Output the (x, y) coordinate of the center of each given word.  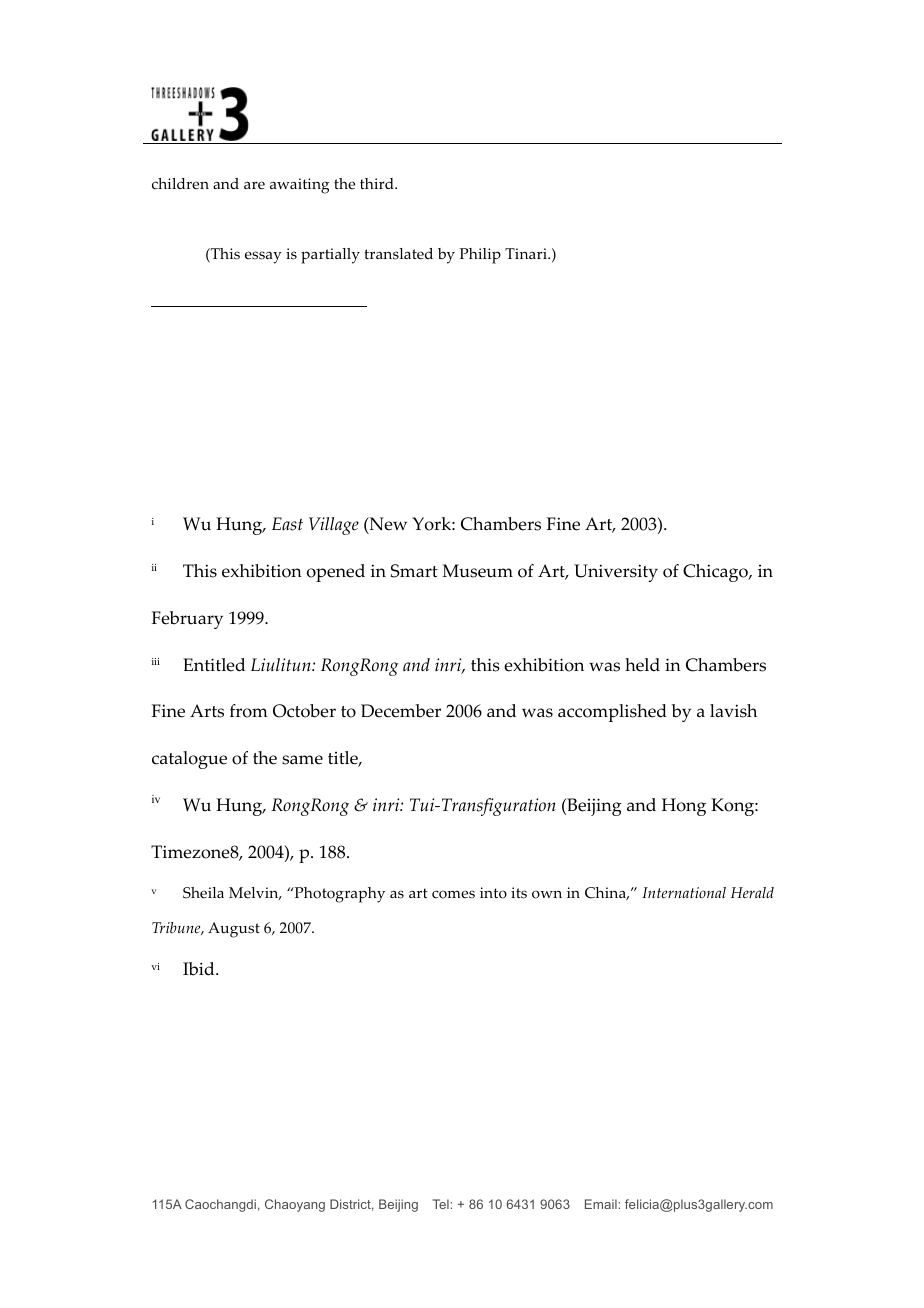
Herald (752, 892)
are (254, 185)
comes (453, 894)
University (616, 573)
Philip (480, 256)
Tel (442, 1204)
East (287, 524)
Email (602, 1204)
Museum (477, 571)
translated (398, 254)
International (684, 893)
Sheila (203, 893)
